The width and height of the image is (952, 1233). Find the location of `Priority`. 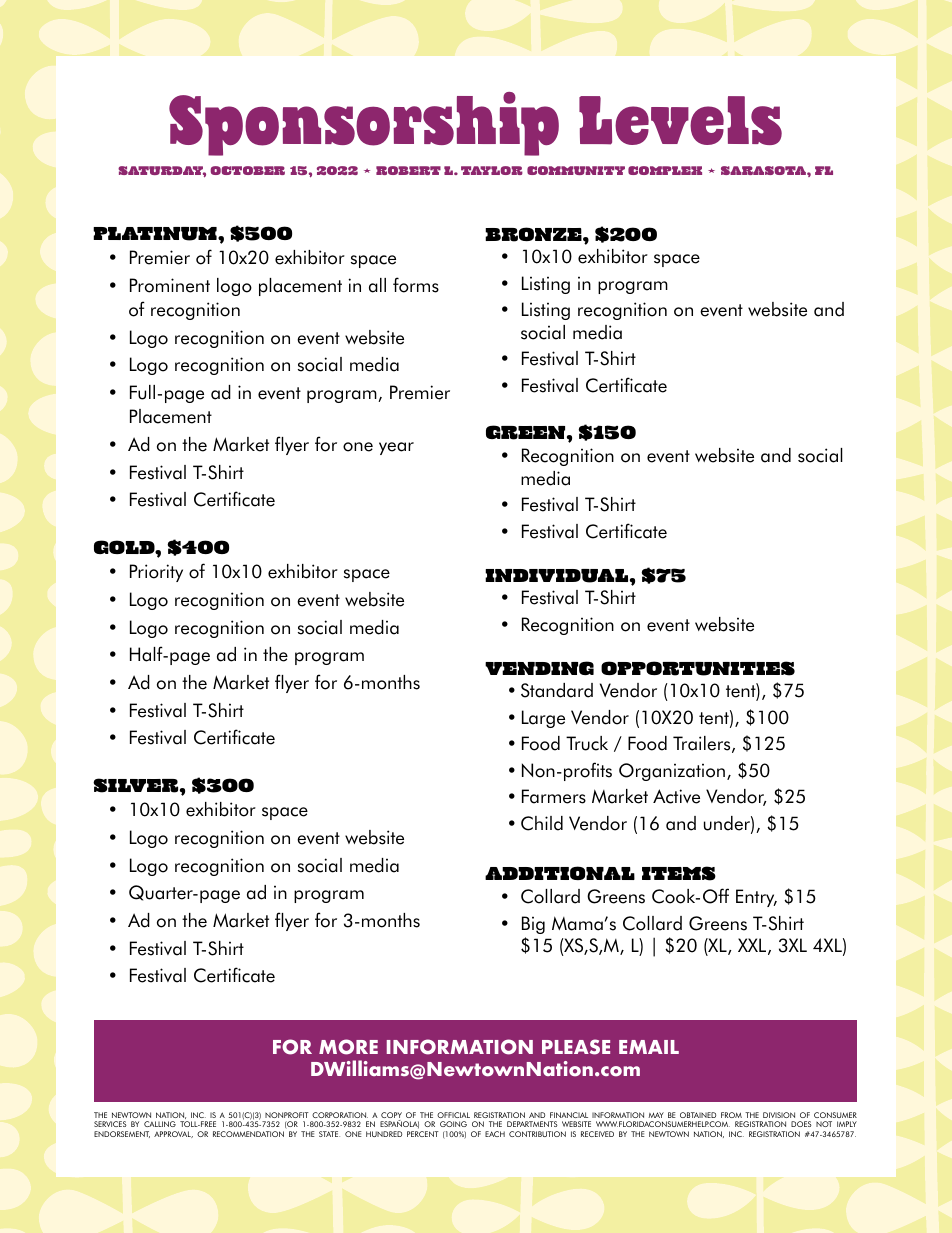

Priority is located at coordinates (156, 573).
